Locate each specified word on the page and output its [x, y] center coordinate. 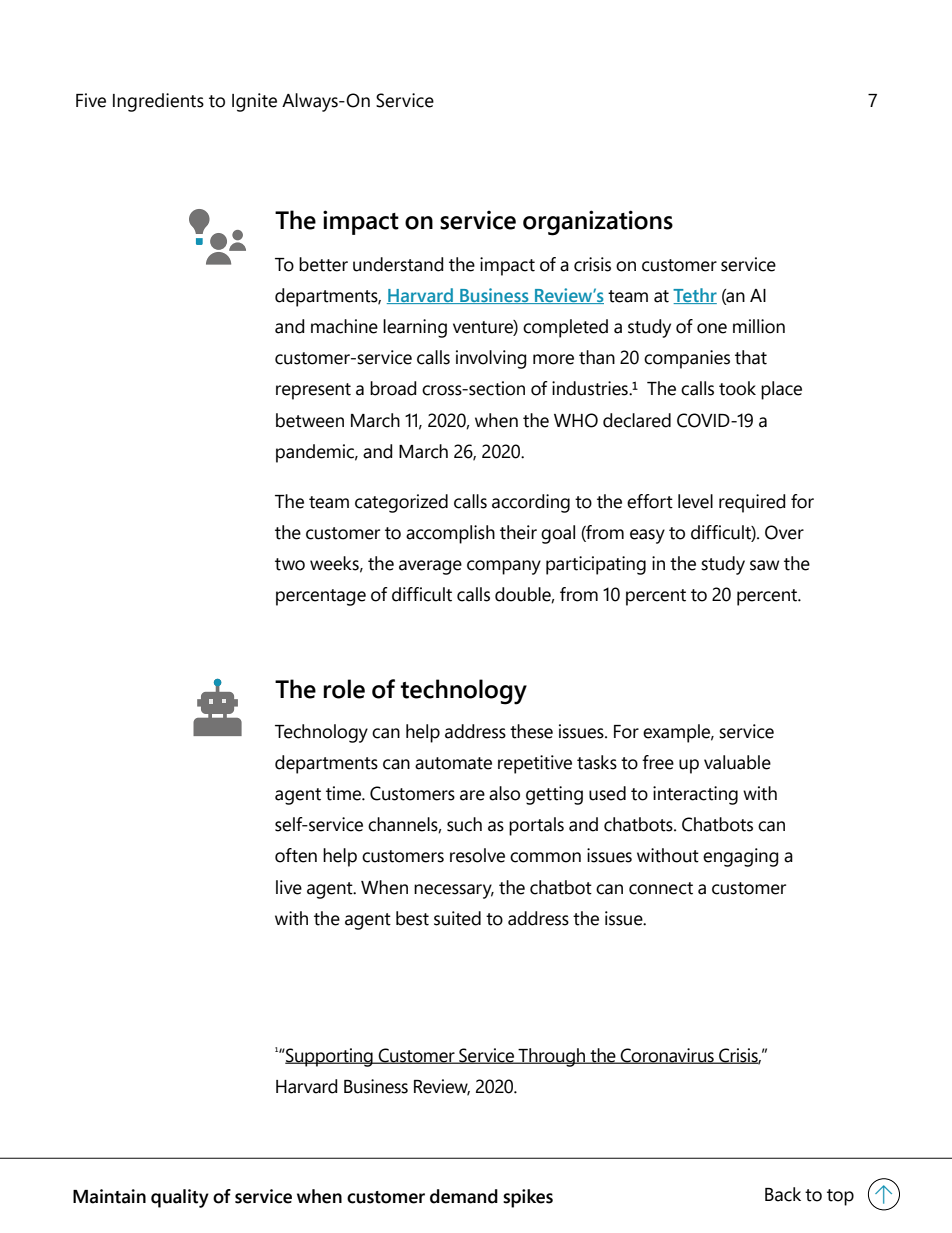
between [310, 420]
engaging [741, 857]
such [464, 824]
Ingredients [158, 102]
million [759, 326]
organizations [598, 223]
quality [180, 1198]
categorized [401, 503]
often [296, 855]
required [752, 503]
